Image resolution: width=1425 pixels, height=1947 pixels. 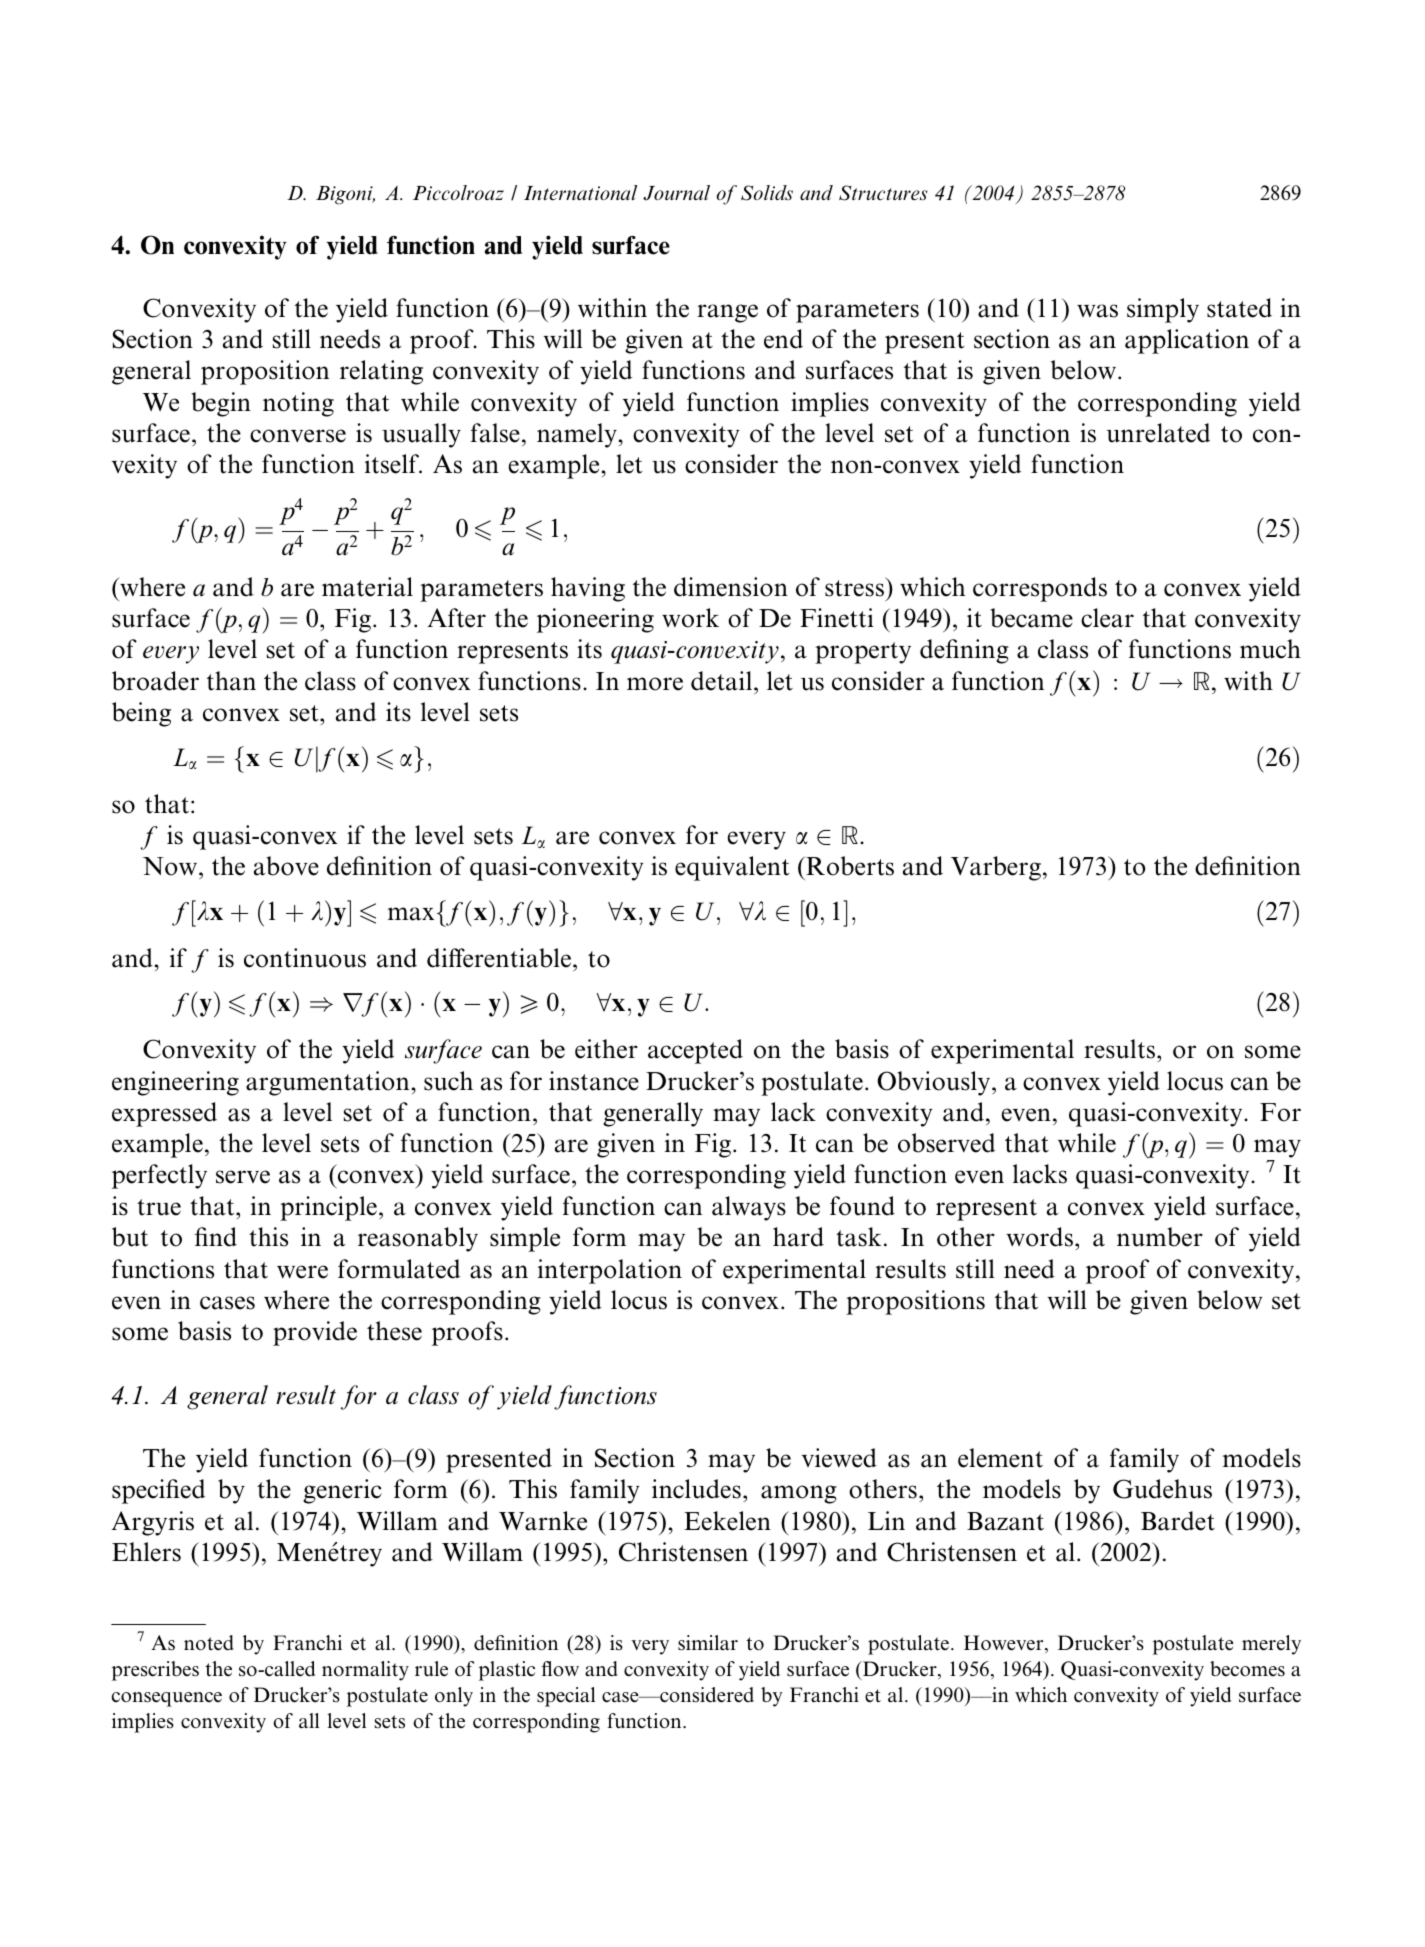 I want to click on Journal, so click(x=676, y=193).
